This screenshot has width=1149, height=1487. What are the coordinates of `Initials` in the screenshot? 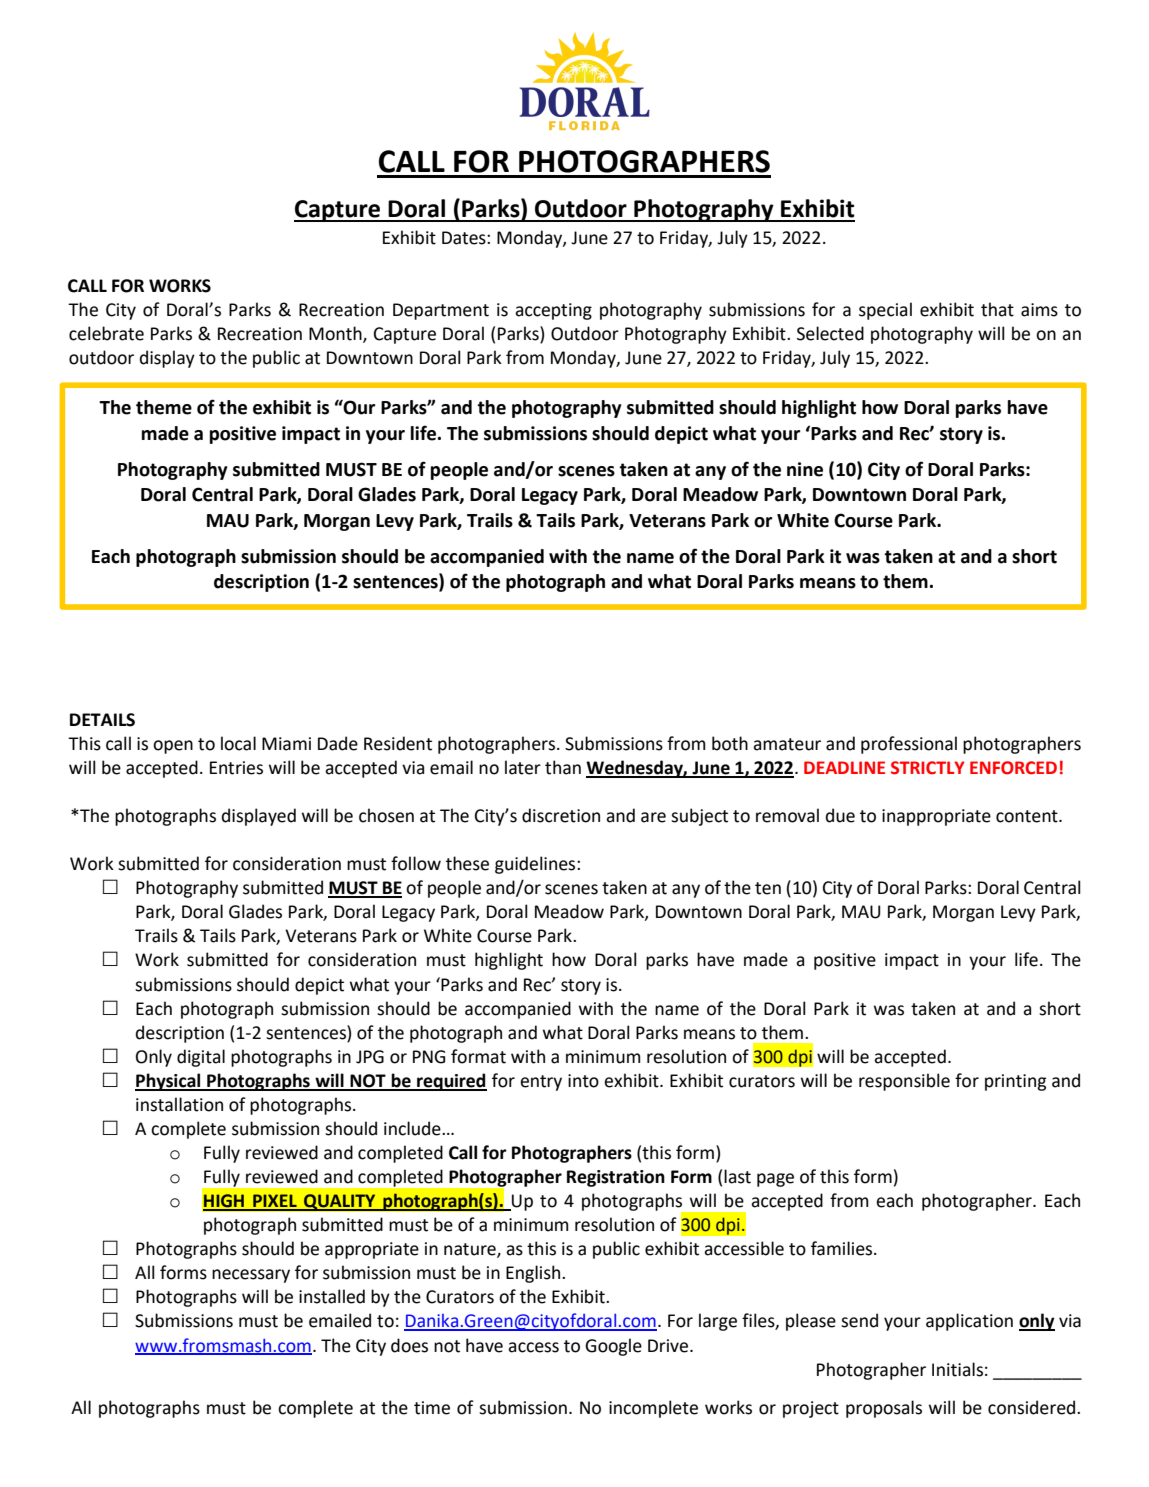 It's located at (957, 1369).
